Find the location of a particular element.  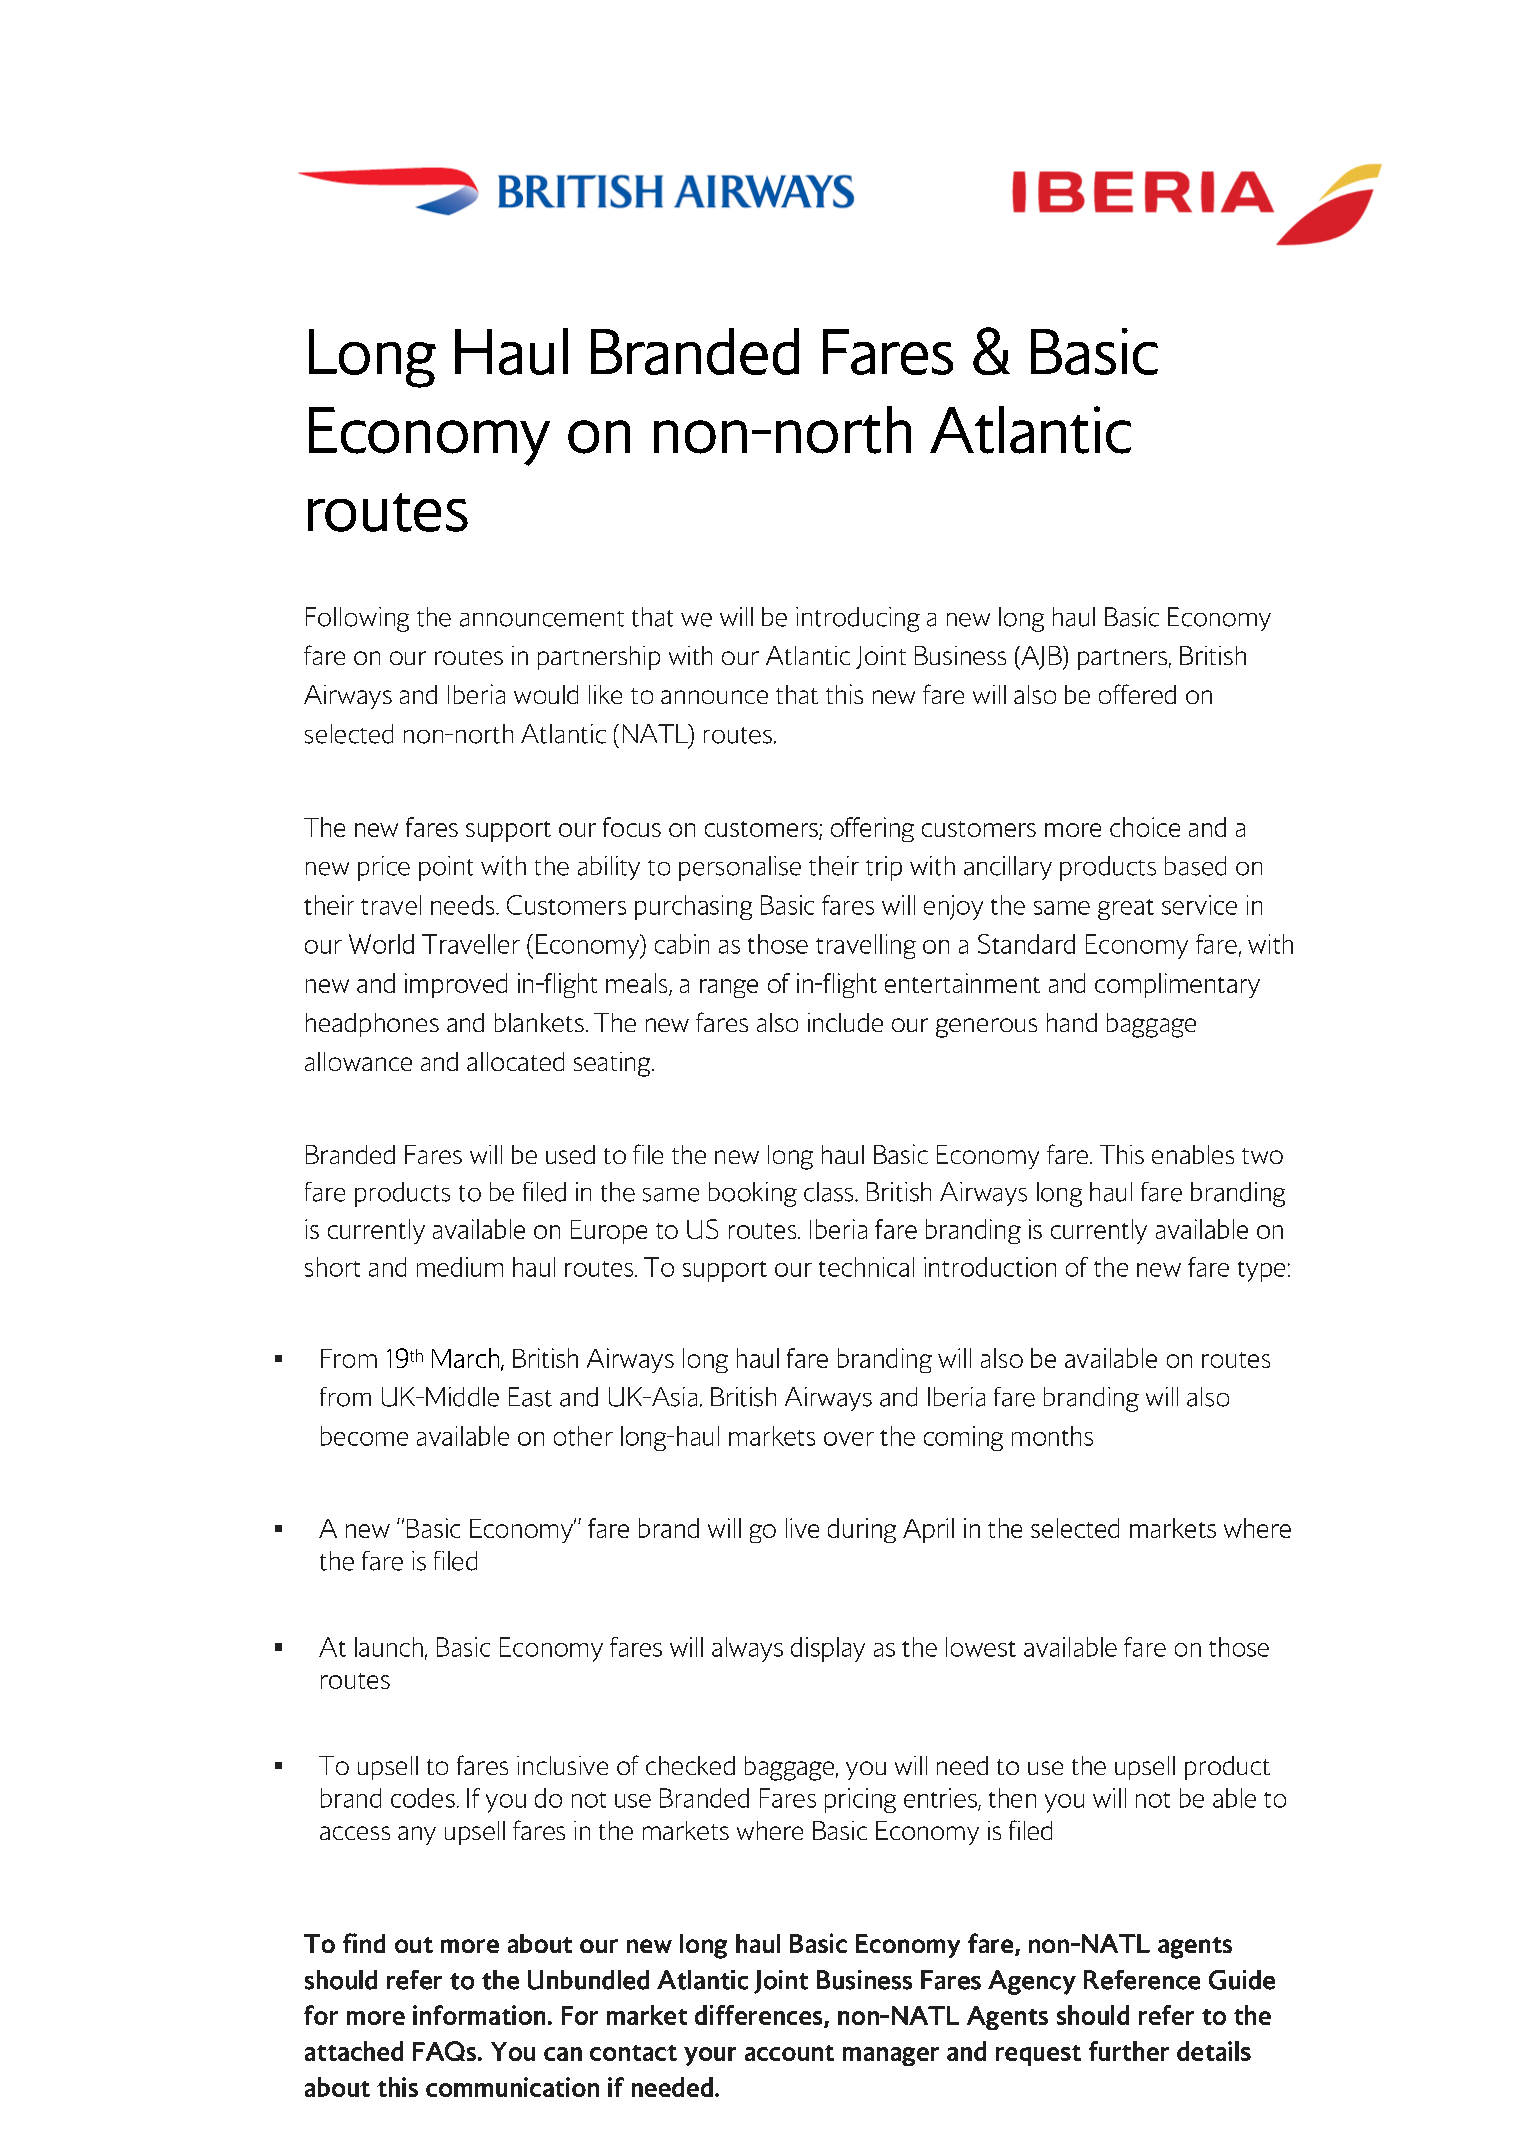

offered is located at coordinates (1137, 694).
